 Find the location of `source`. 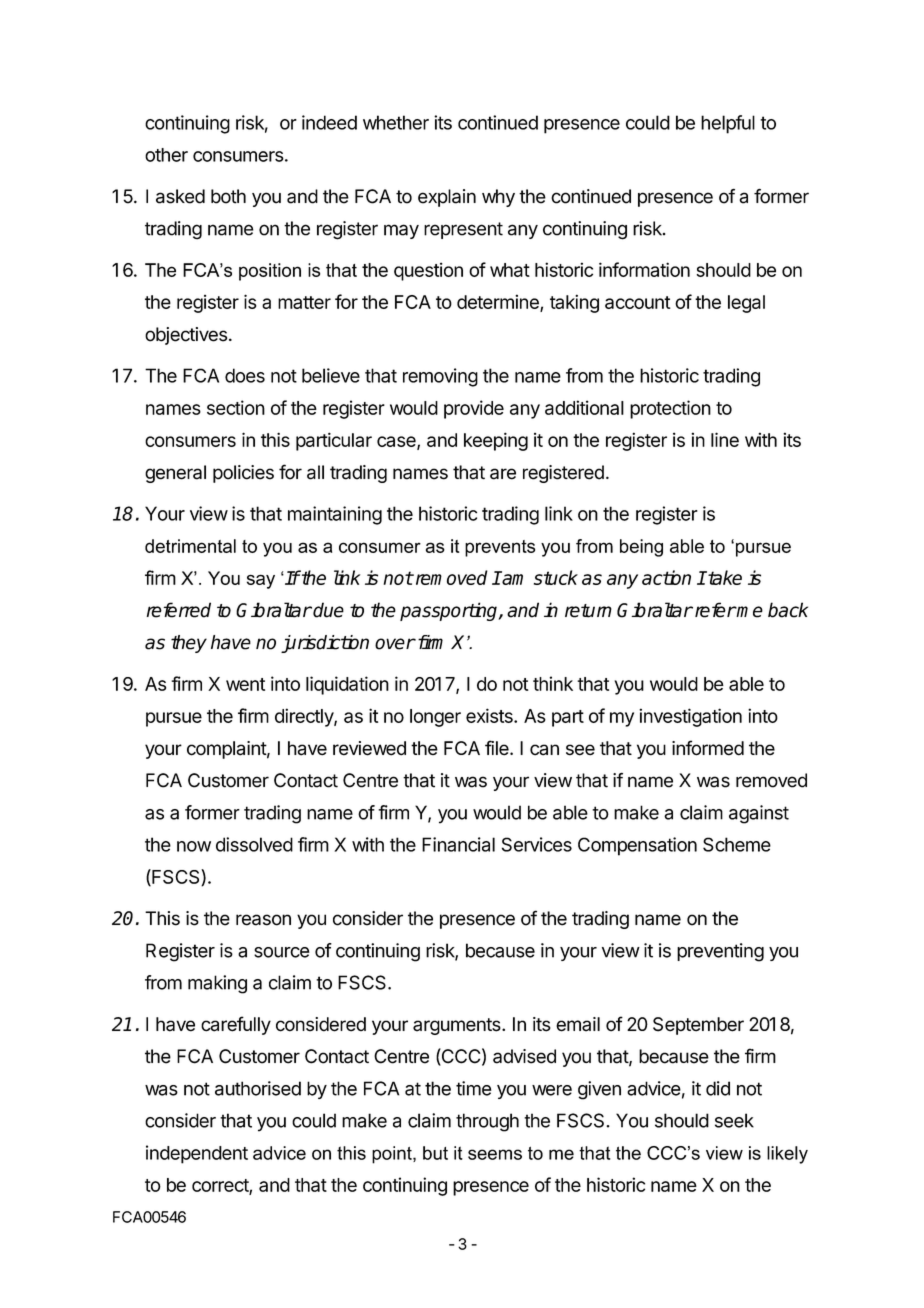

source is located at coordinates (282, 952).
